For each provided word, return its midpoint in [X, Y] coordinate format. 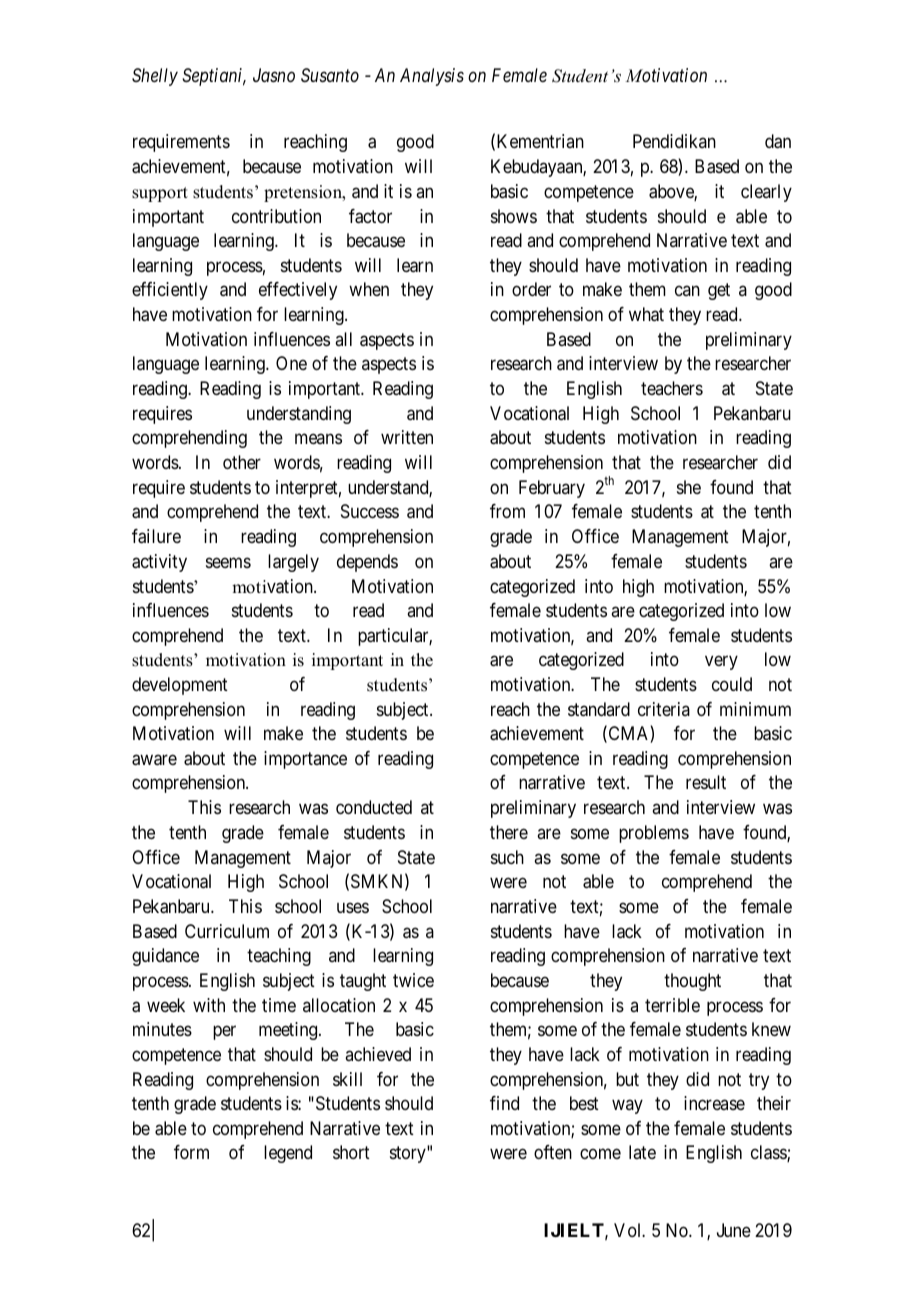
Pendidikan [674, 141]
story [409, 1155]
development [180, 686]
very [721, 663]
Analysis [432, 77]
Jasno [274, 75]
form [191, 1152]
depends [367, 563]
